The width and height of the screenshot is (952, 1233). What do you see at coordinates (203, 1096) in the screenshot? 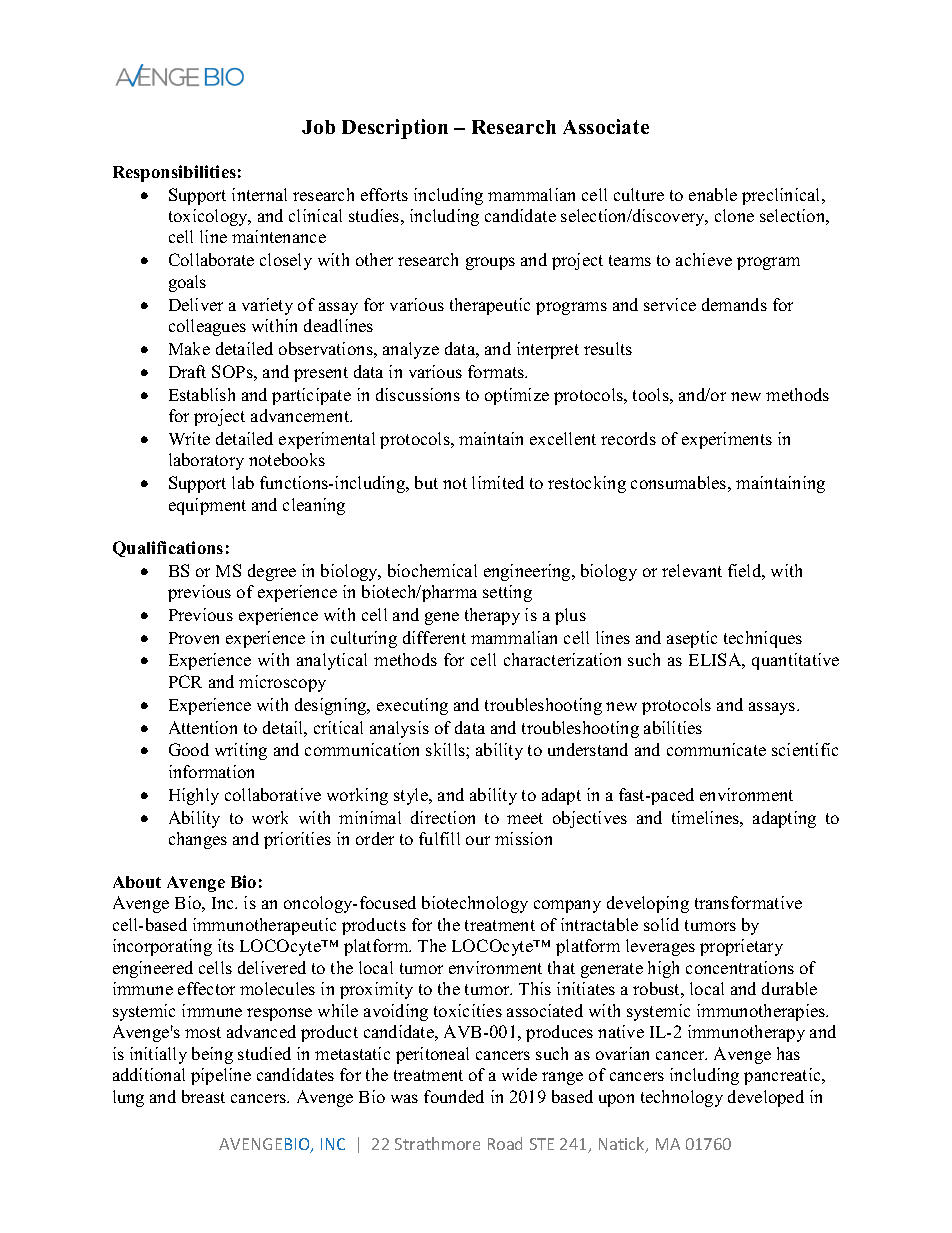
I see `breast` at bounding box center [203, 1096].
